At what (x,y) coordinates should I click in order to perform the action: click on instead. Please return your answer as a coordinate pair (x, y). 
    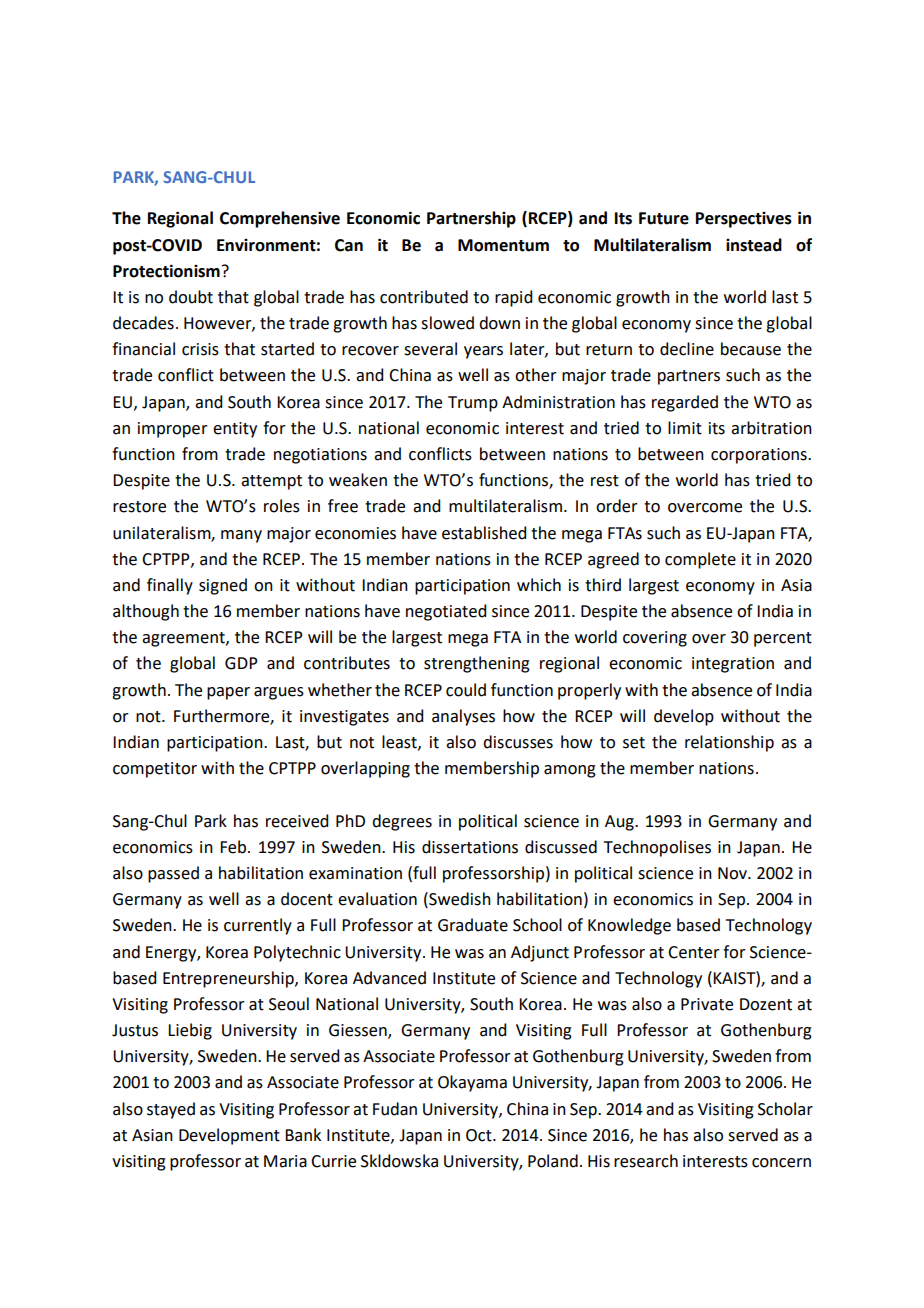
    Looking at the image, I should click on (754, 245).
